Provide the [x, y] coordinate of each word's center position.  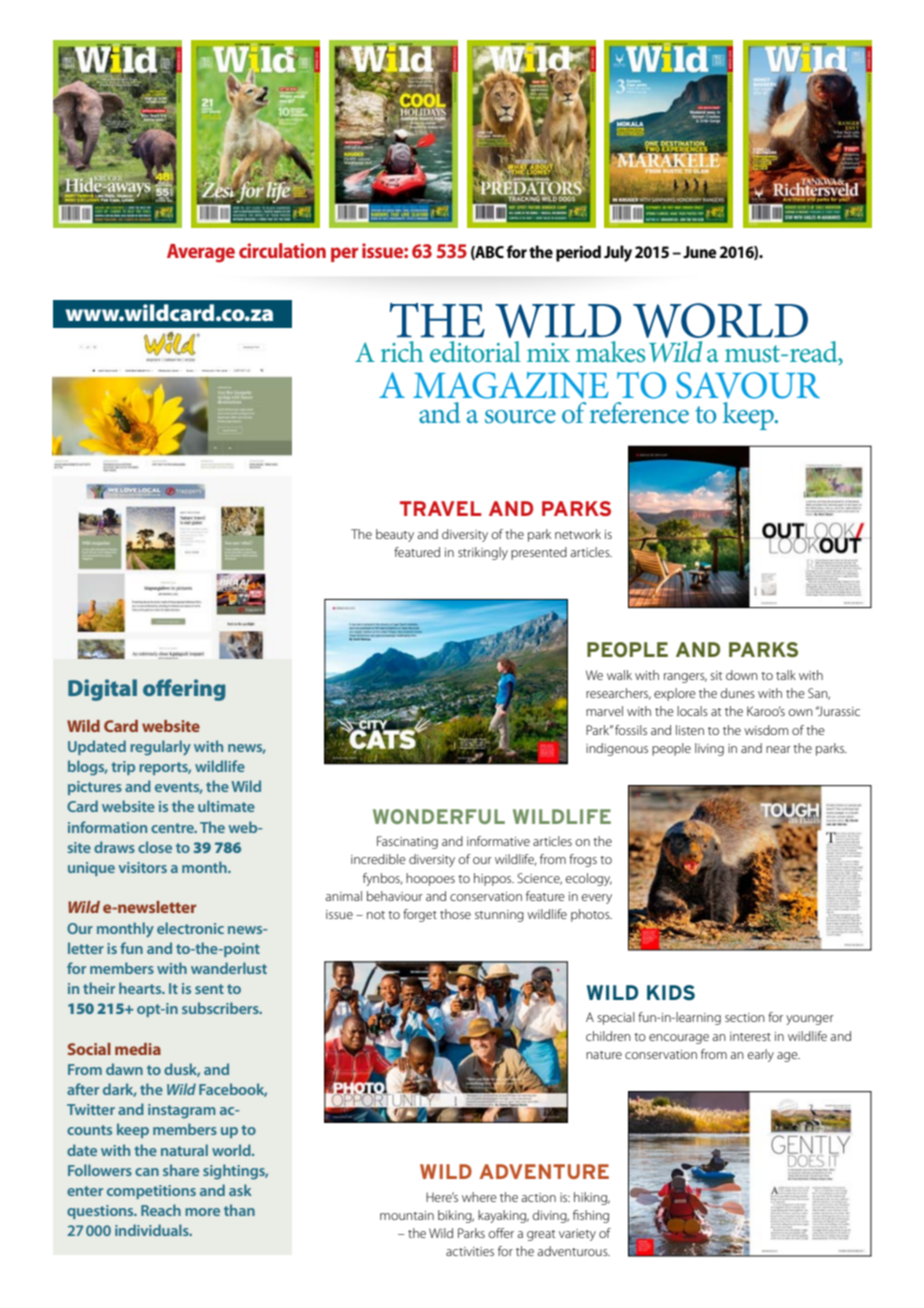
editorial [475, 352]
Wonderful [439, 816]
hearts [141, 988]
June [700, 252]
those [455, 914]
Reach [161, 1210]
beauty [395, 535]
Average [201, 253]
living [709, 749]
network [578, 534]
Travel [441, 508]
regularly [160, 748]
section [745, 1017]
